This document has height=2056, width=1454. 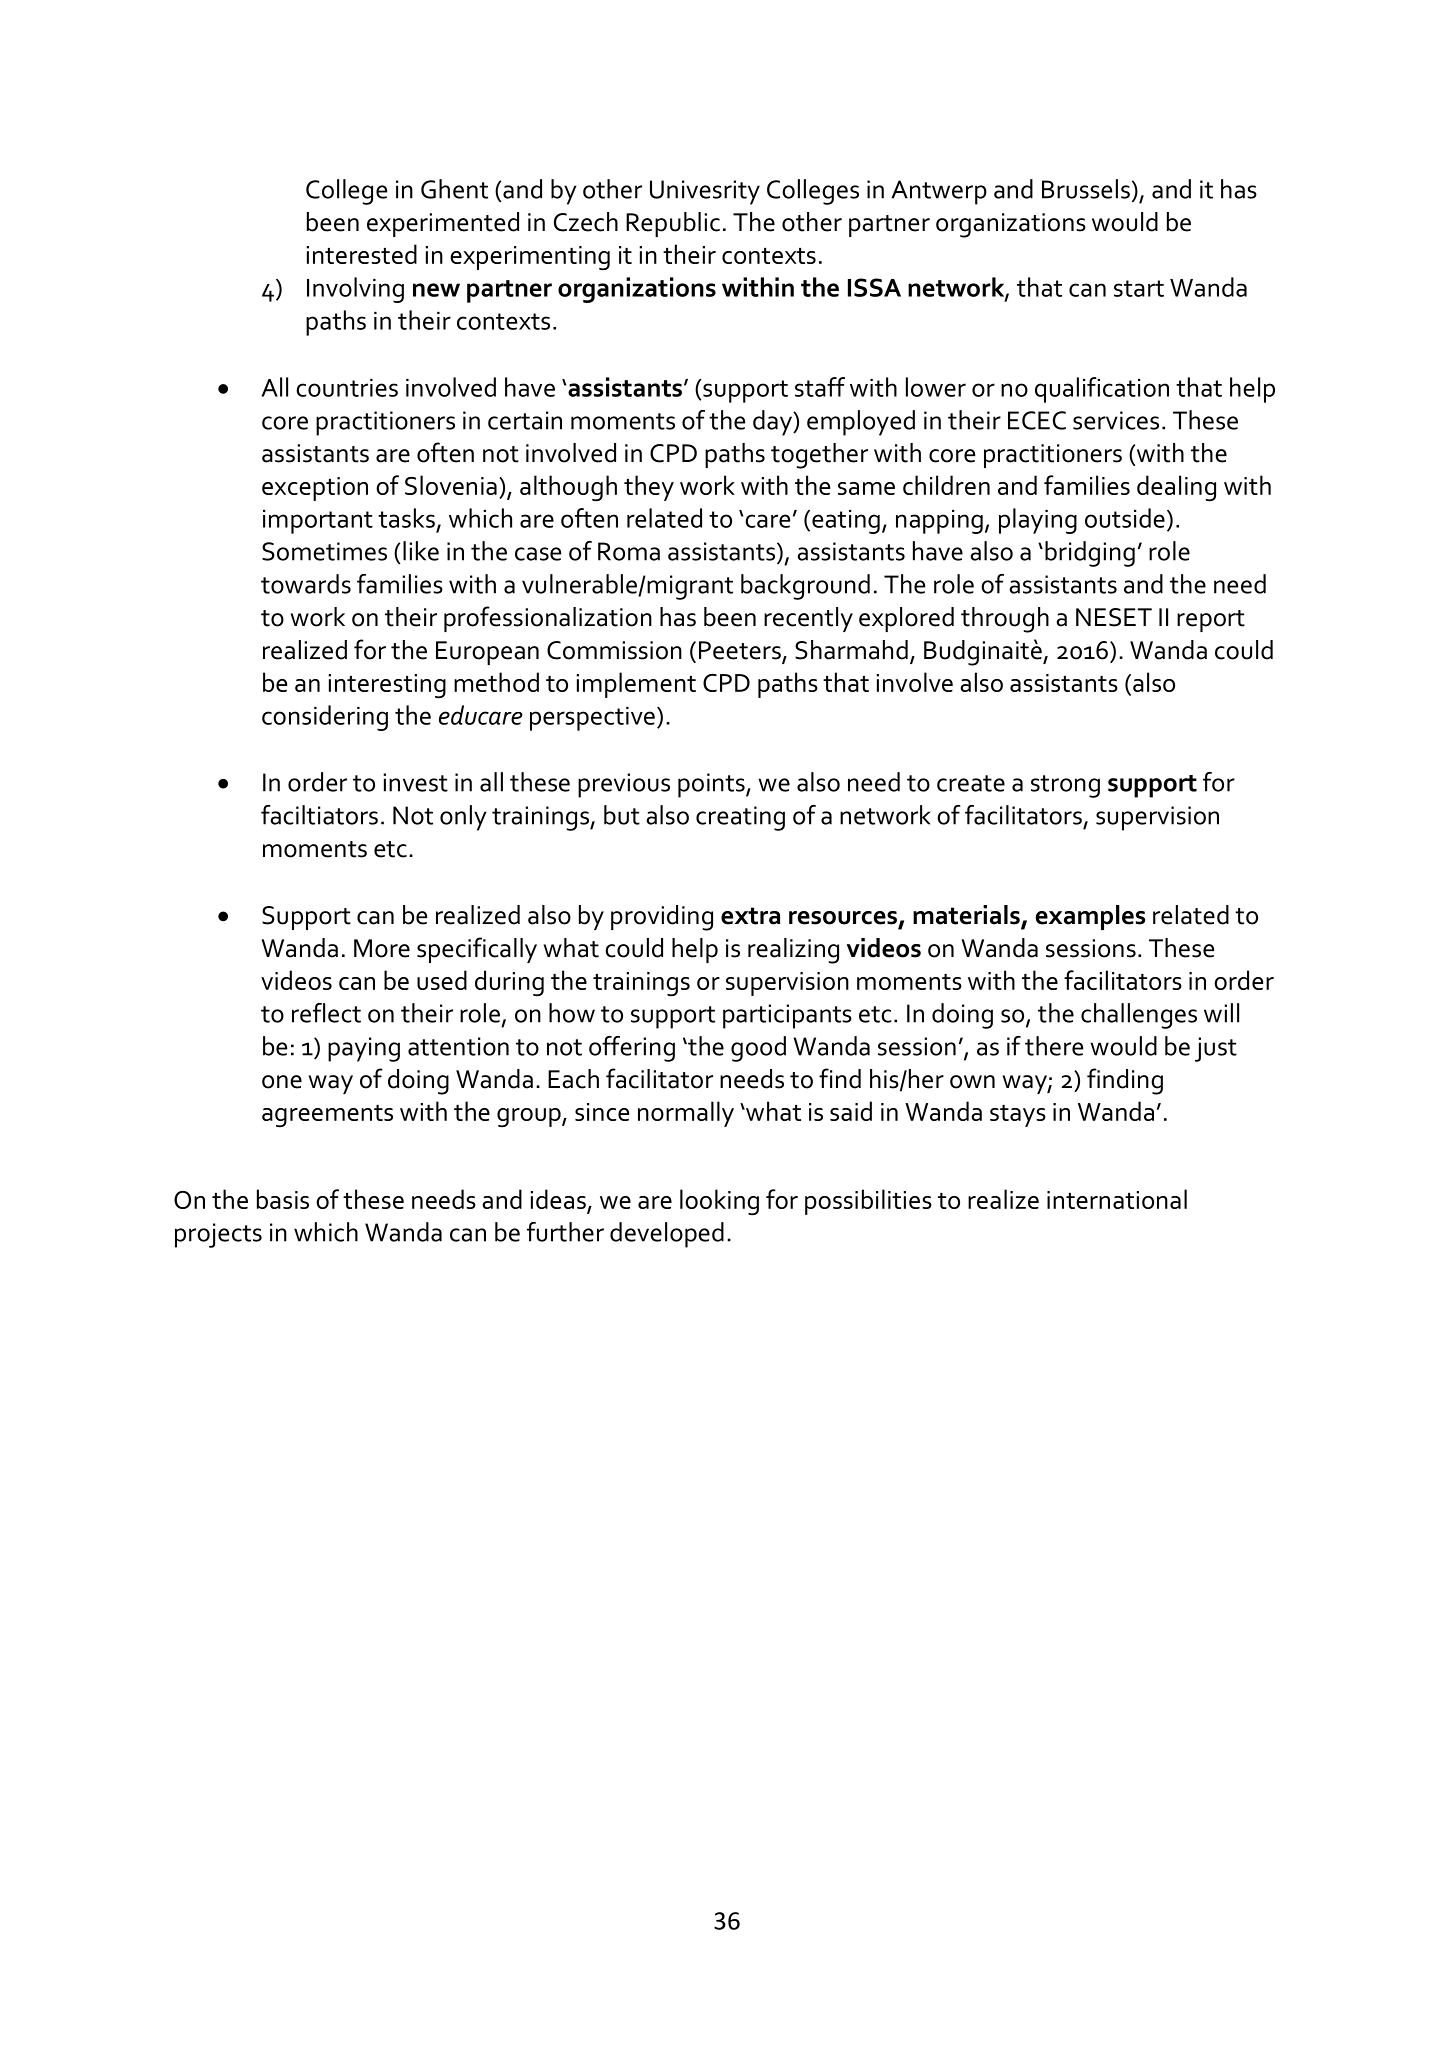 What do you see at coordinates (361, 254) in the document?
I see `interested` at bounding box center [361, 254].
